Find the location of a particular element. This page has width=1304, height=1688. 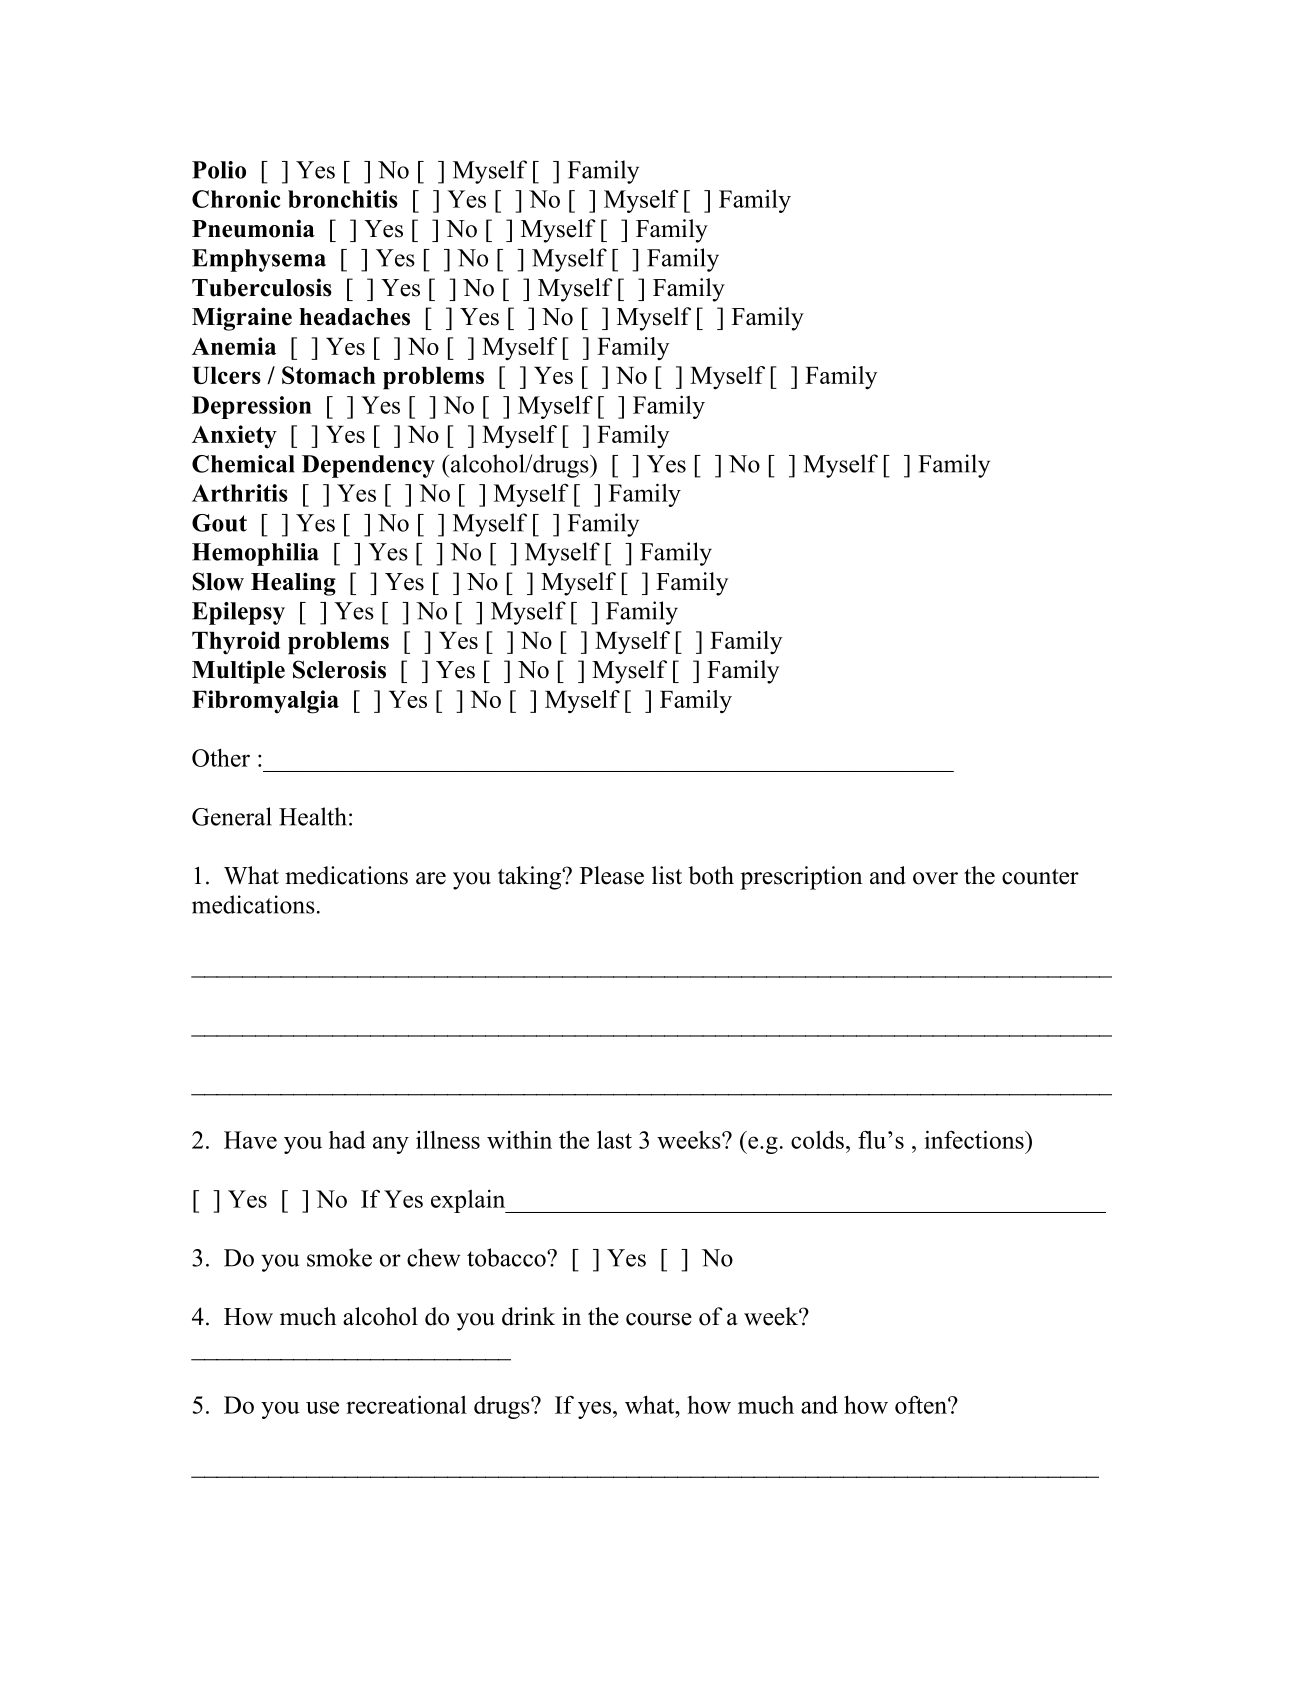

headaches is located at coordinates (354, 317).
